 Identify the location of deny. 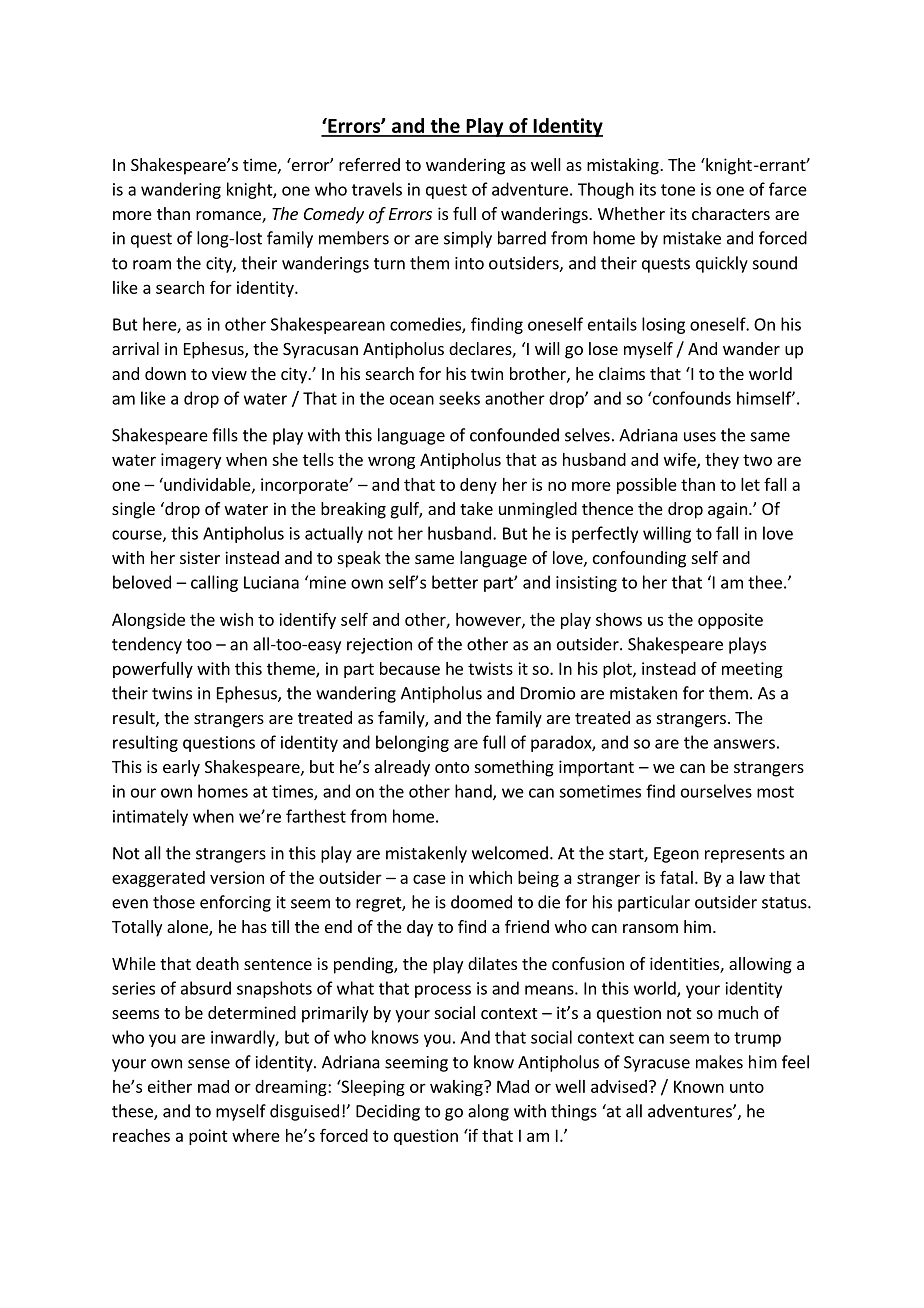
(478, 486).
